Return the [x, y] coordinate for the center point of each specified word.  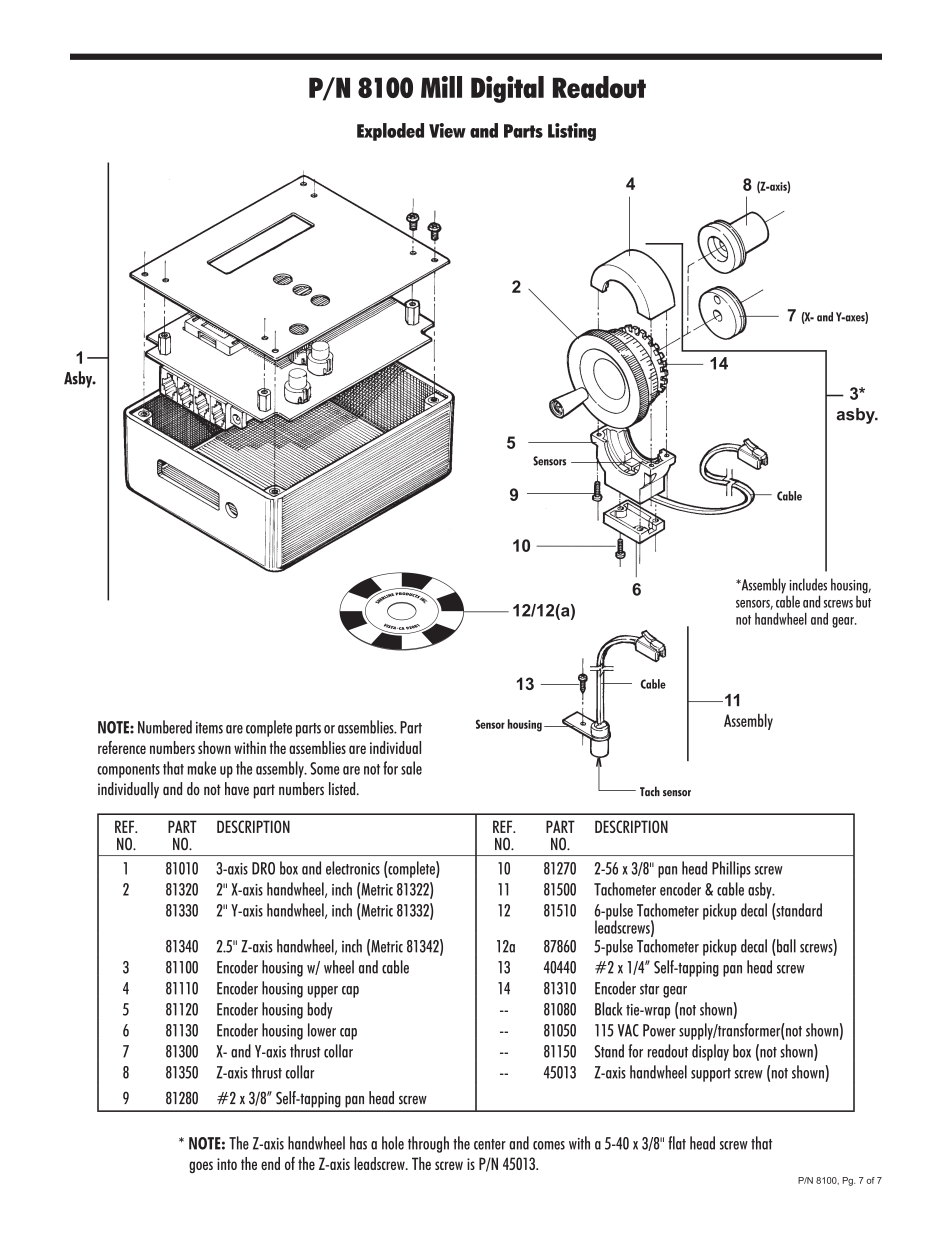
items [209, 728]
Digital [507, 89]
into [227, 1164]
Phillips [731, 869]
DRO [263, 868]
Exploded [390, 132]
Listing [572, 132]
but [863, 600]
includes [808, 584]
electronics [353, 868]
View [447, 130]
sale [411, 768]
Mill [441, 87]
